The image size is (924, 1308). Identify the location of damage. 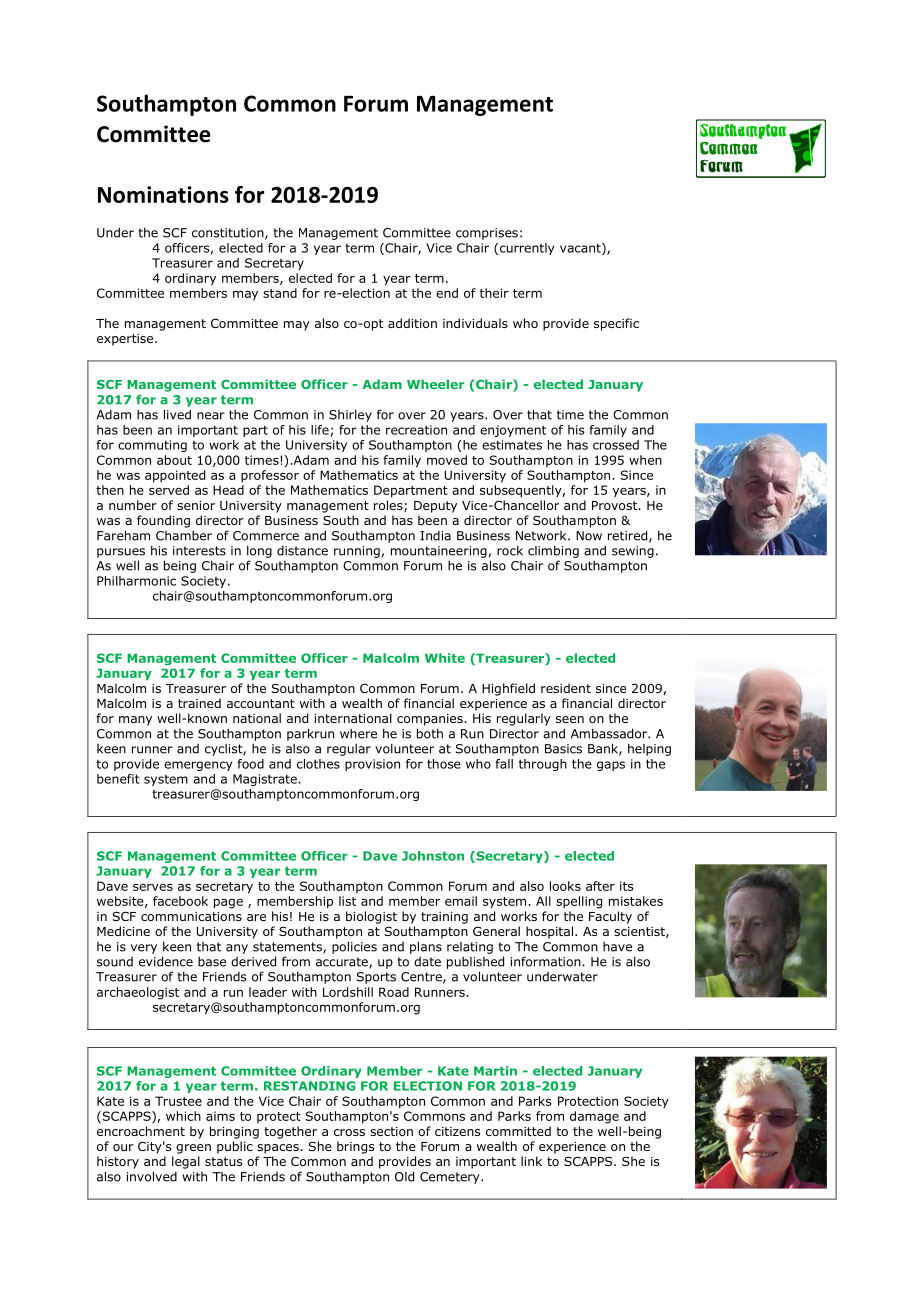
(594, 1117).
